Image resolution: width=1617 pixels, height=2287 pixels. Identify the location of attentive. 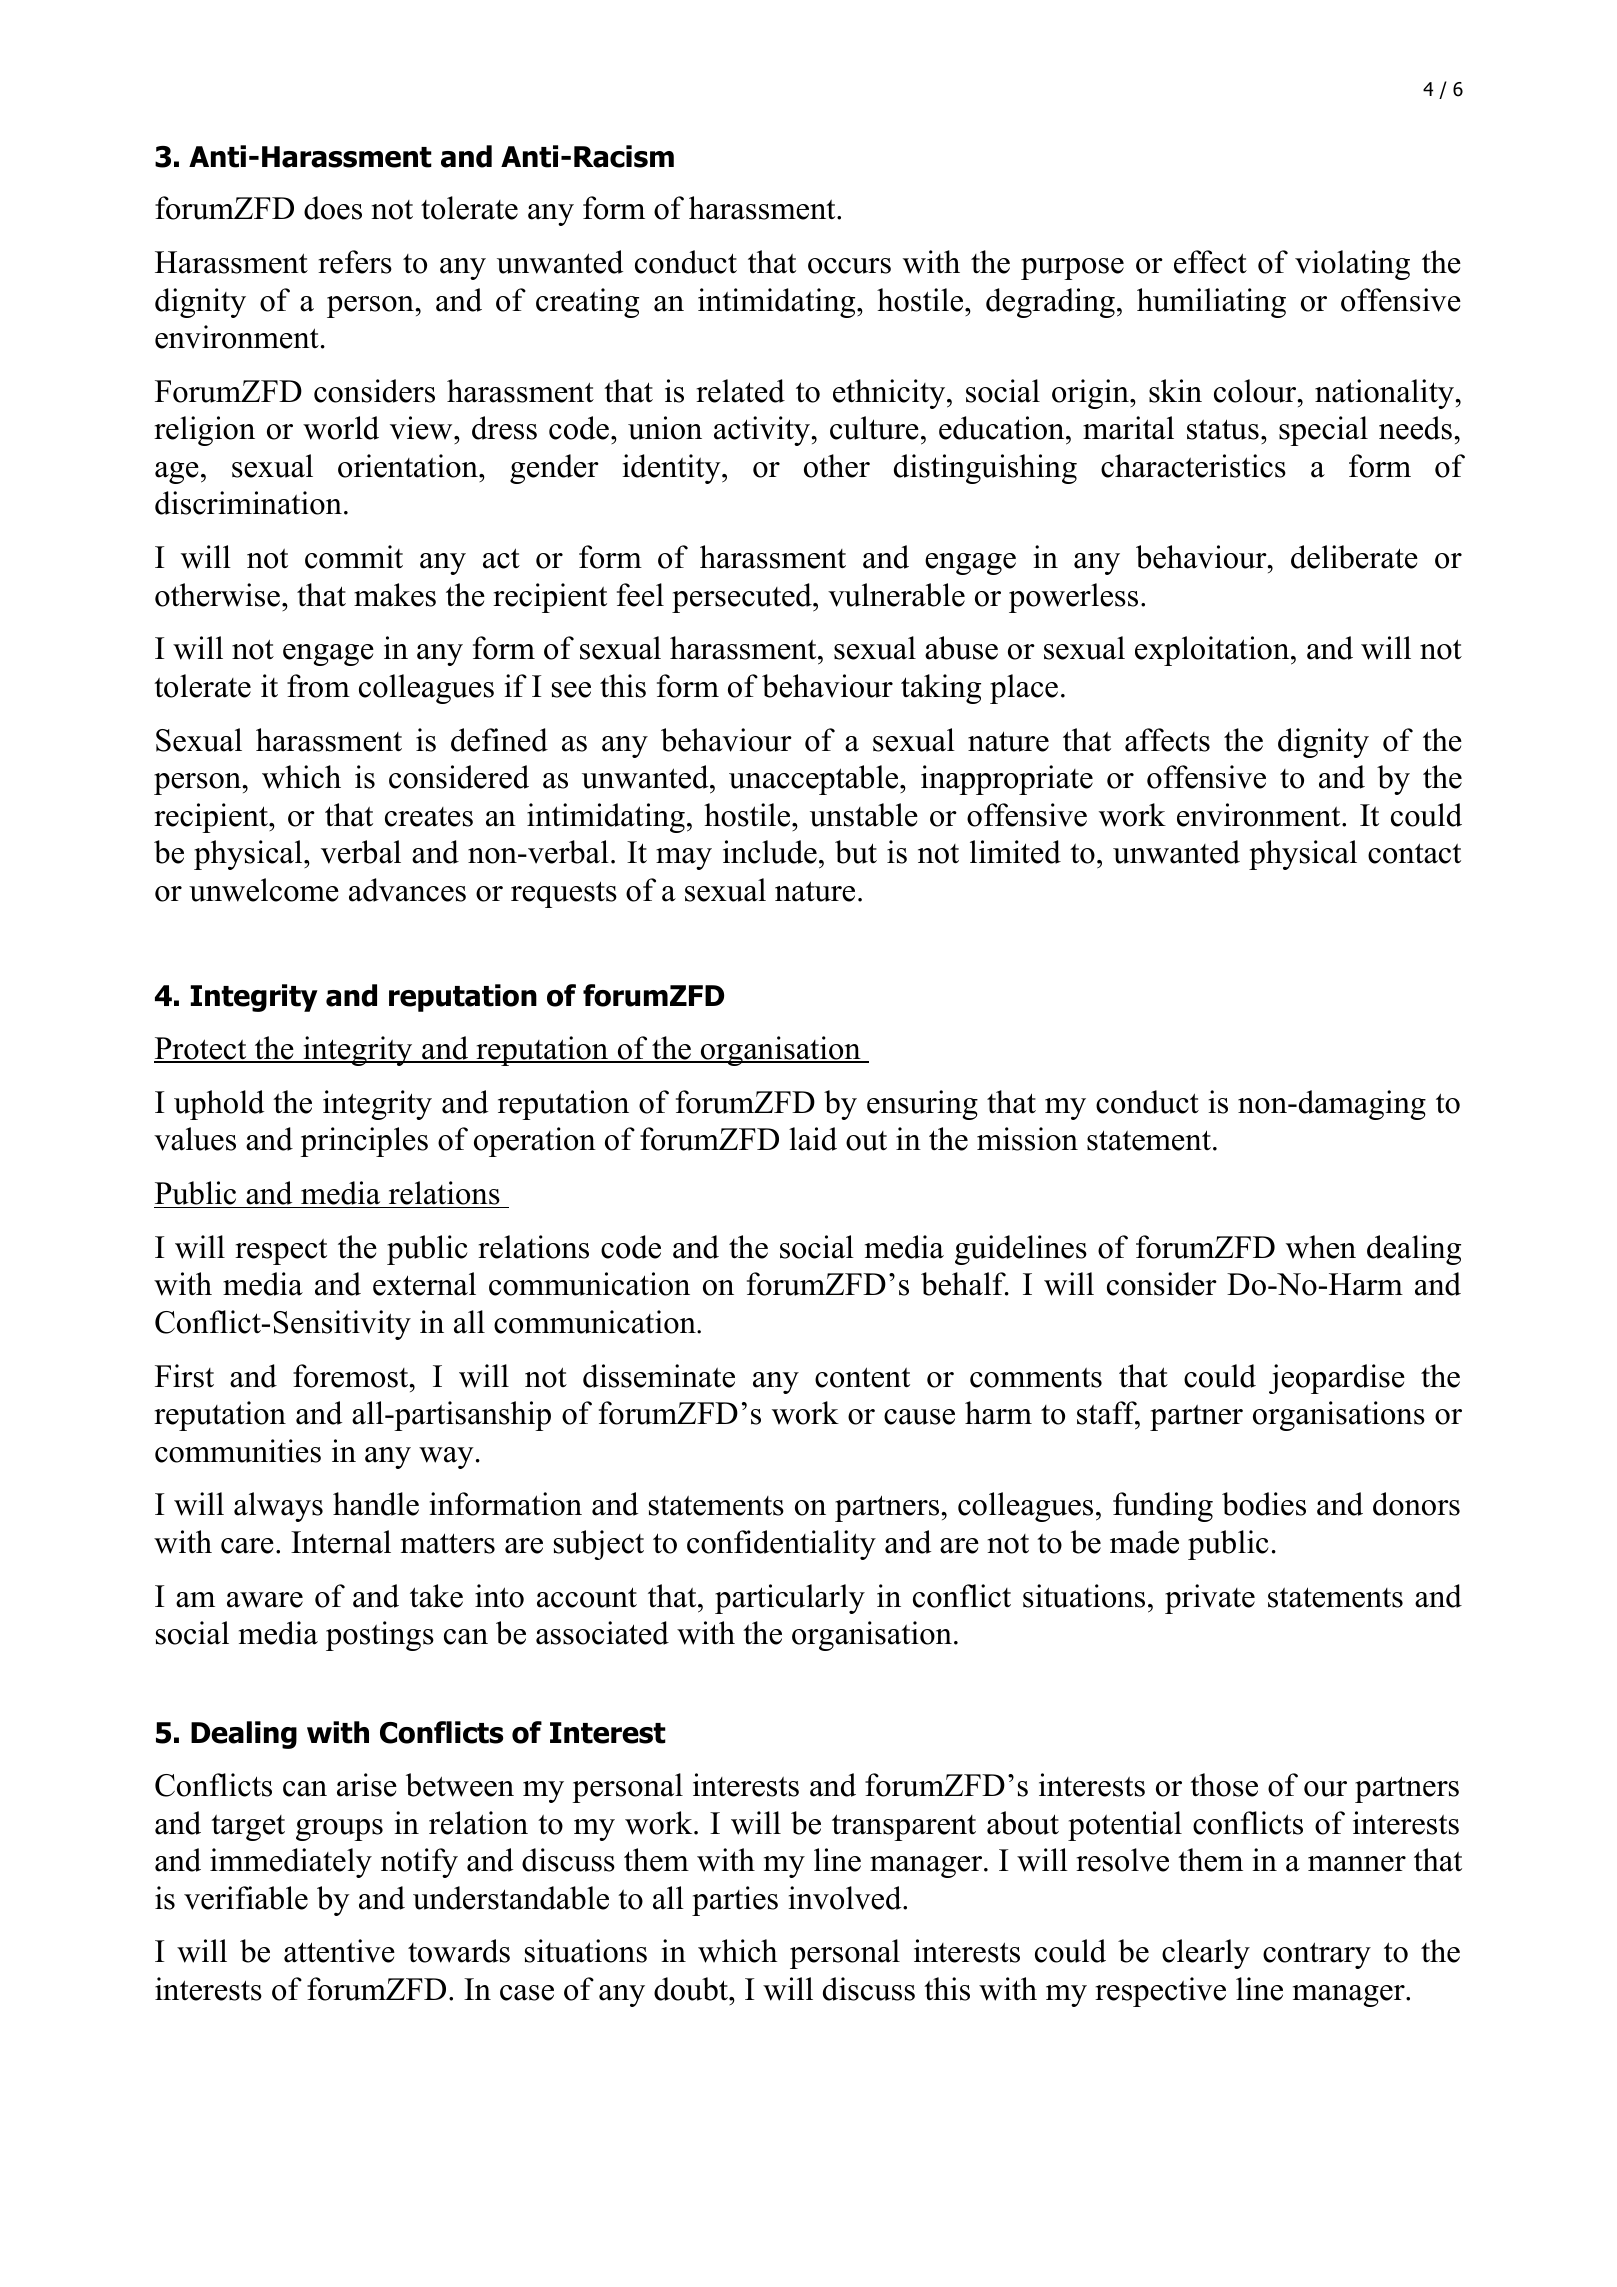
(339, 1951).
